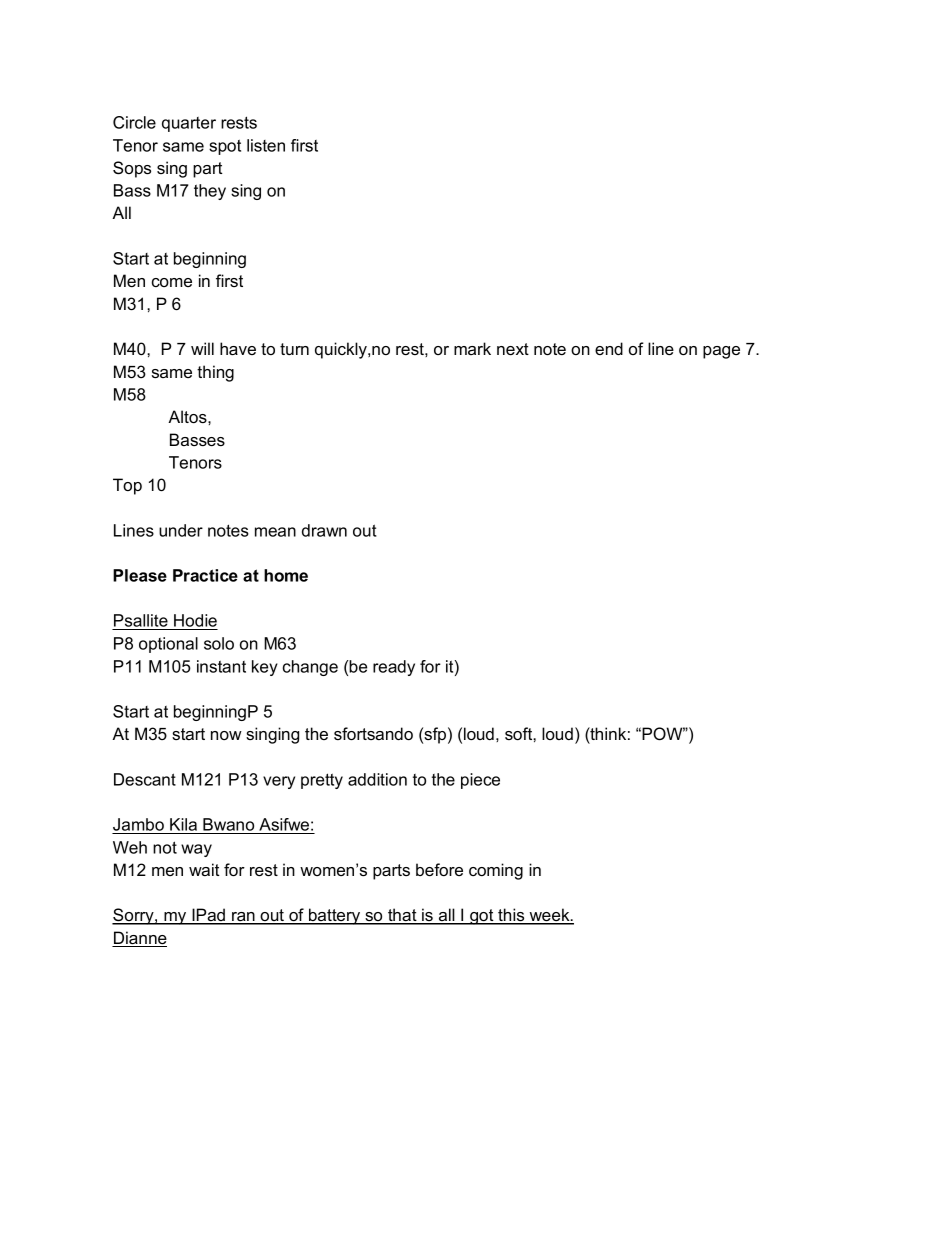 The image size is (952, 1233). What do you see at coordinates (225, 147) in the screenshot?
I see `spot` at bounding box center [225, 147].
